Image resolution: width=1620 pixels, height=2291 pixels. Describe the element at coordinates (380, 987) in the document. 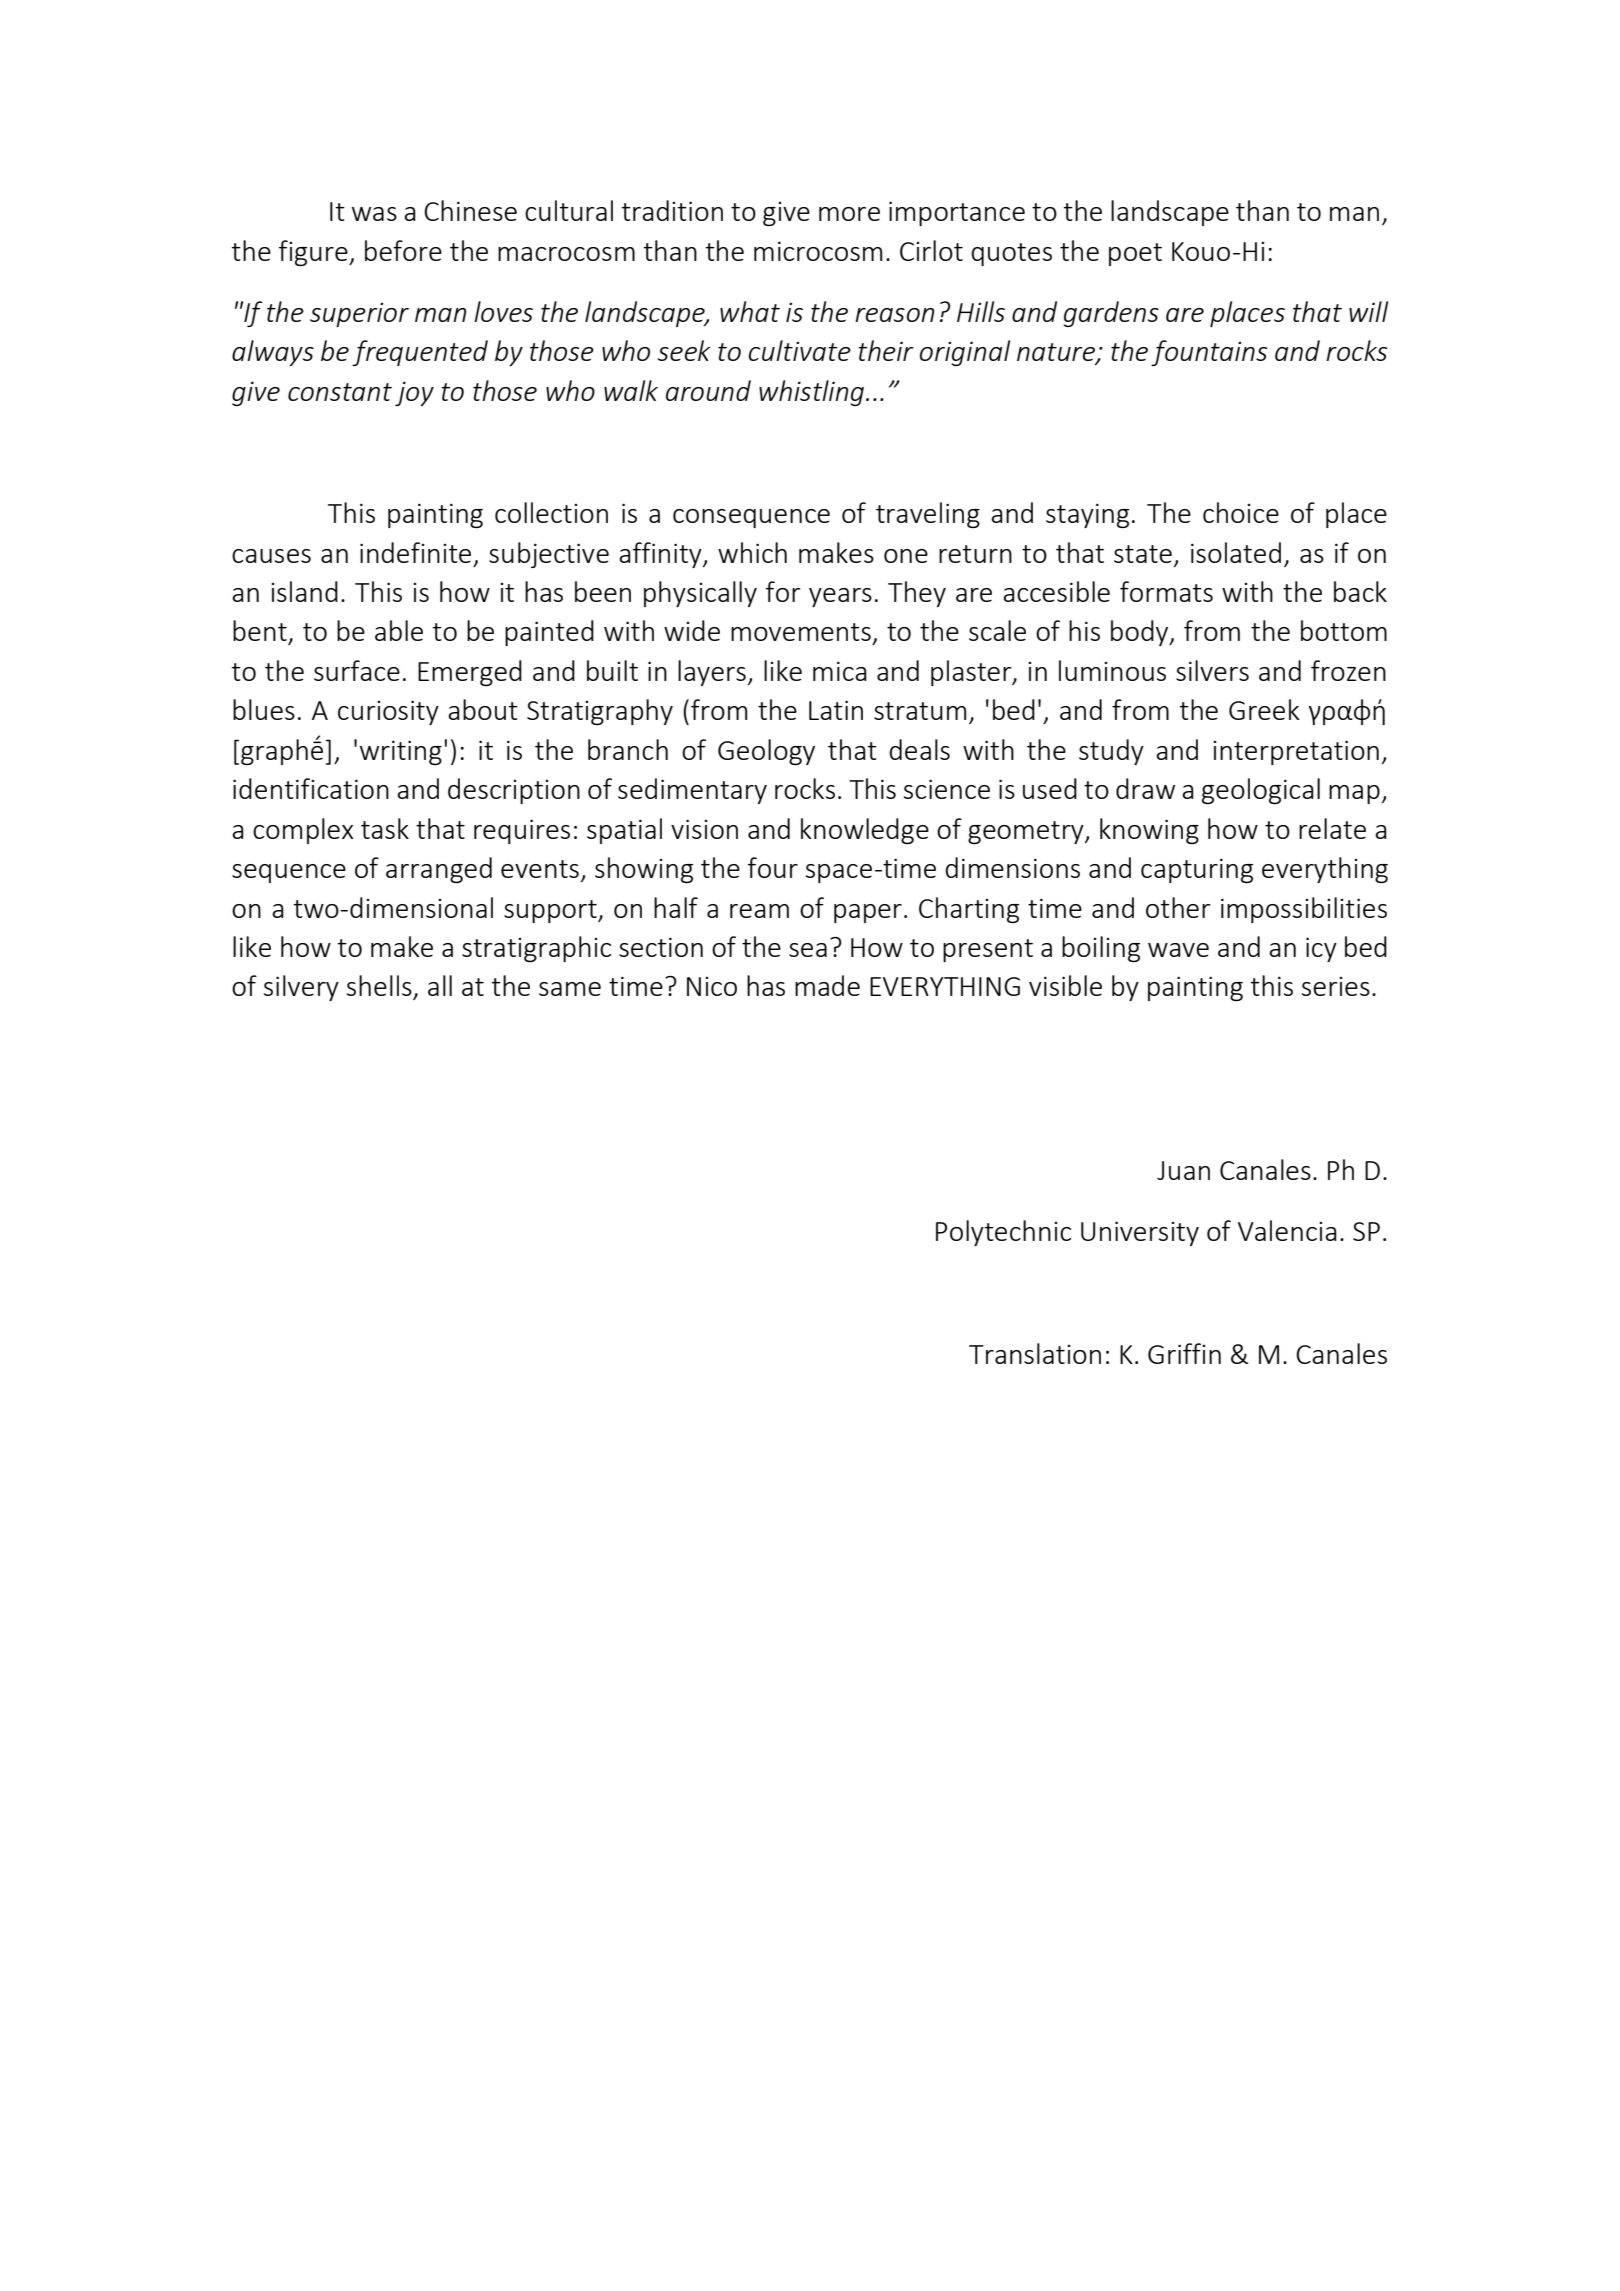

I see `shells` at that location.
